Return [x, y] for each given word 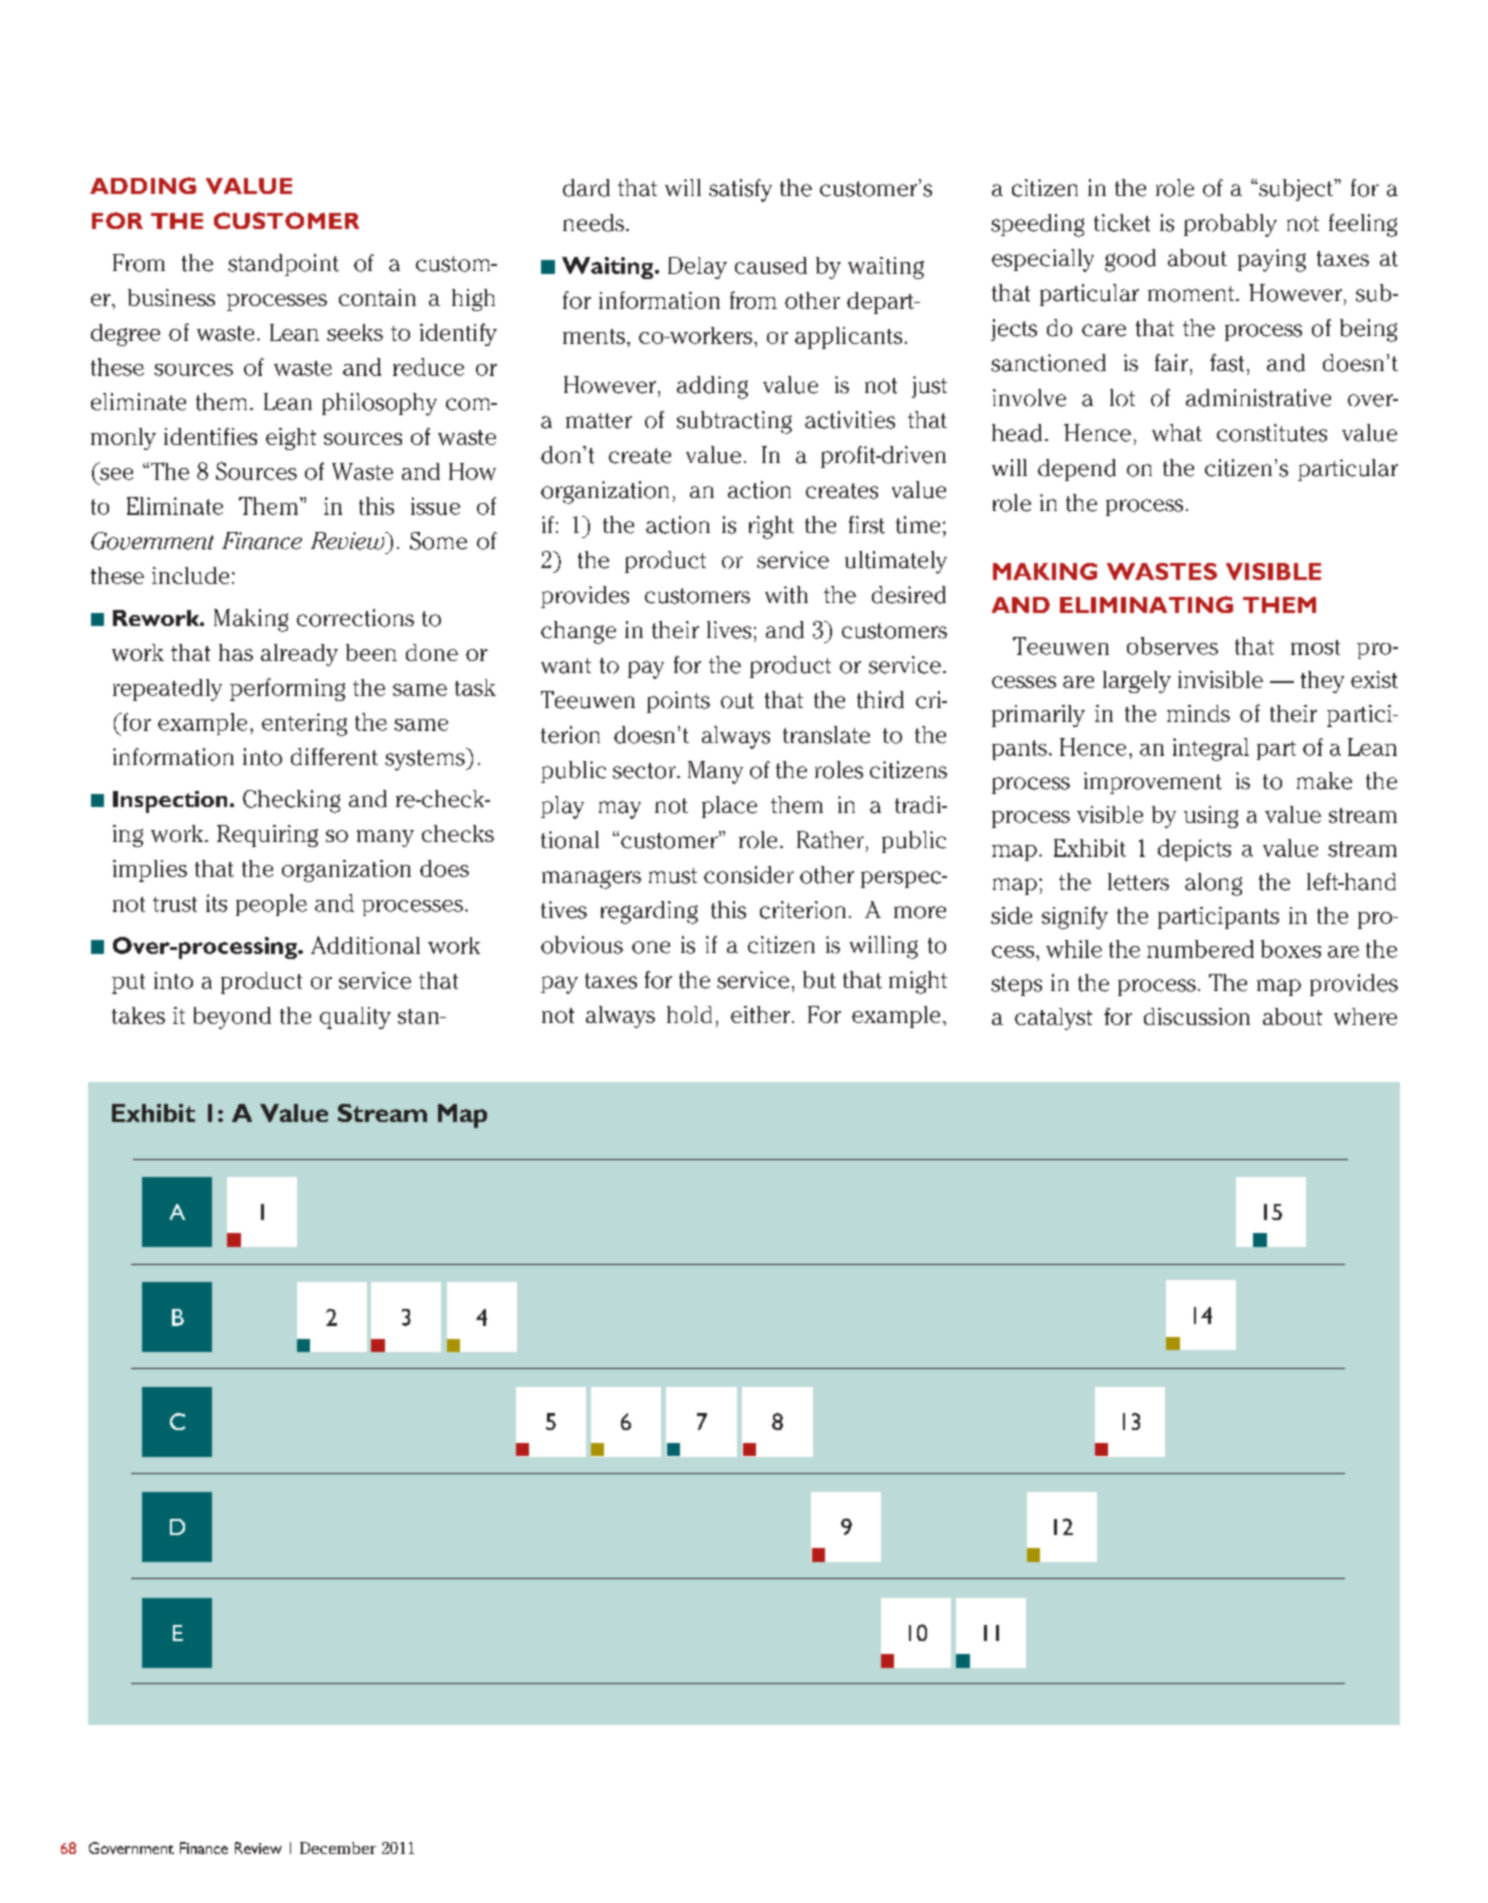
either [762, 1014]
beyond [232, 1018]
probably [1230, 225]
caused [771, 265]
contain [377, 297]
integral [1211, 749]
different [334, 757]
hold [689, 1014]
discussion [1197, 1016]
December [338, 1848]
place [729, 807]
